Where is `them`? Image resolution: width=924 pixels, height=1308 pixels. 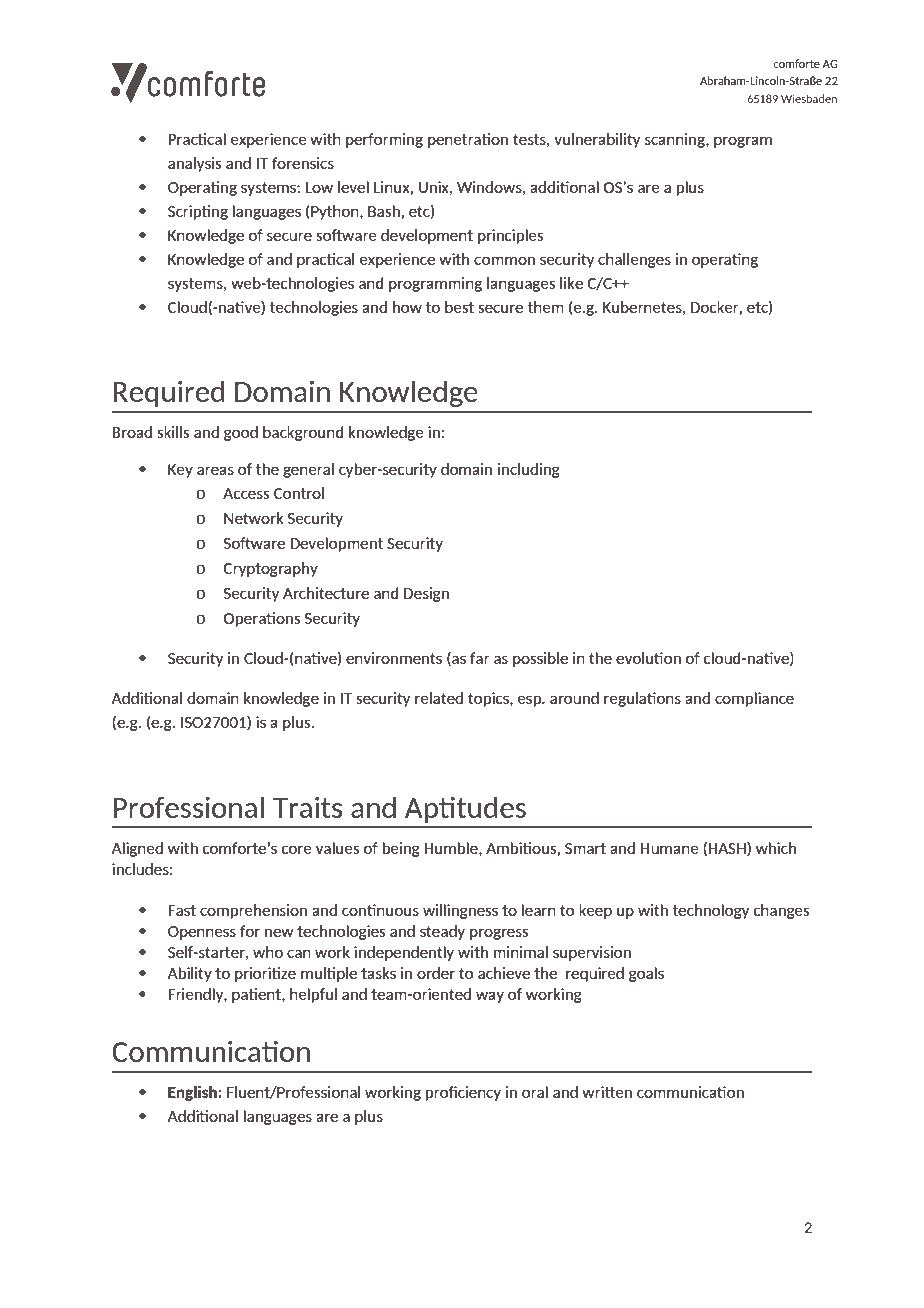 them is located at coordinates (546, 307).
